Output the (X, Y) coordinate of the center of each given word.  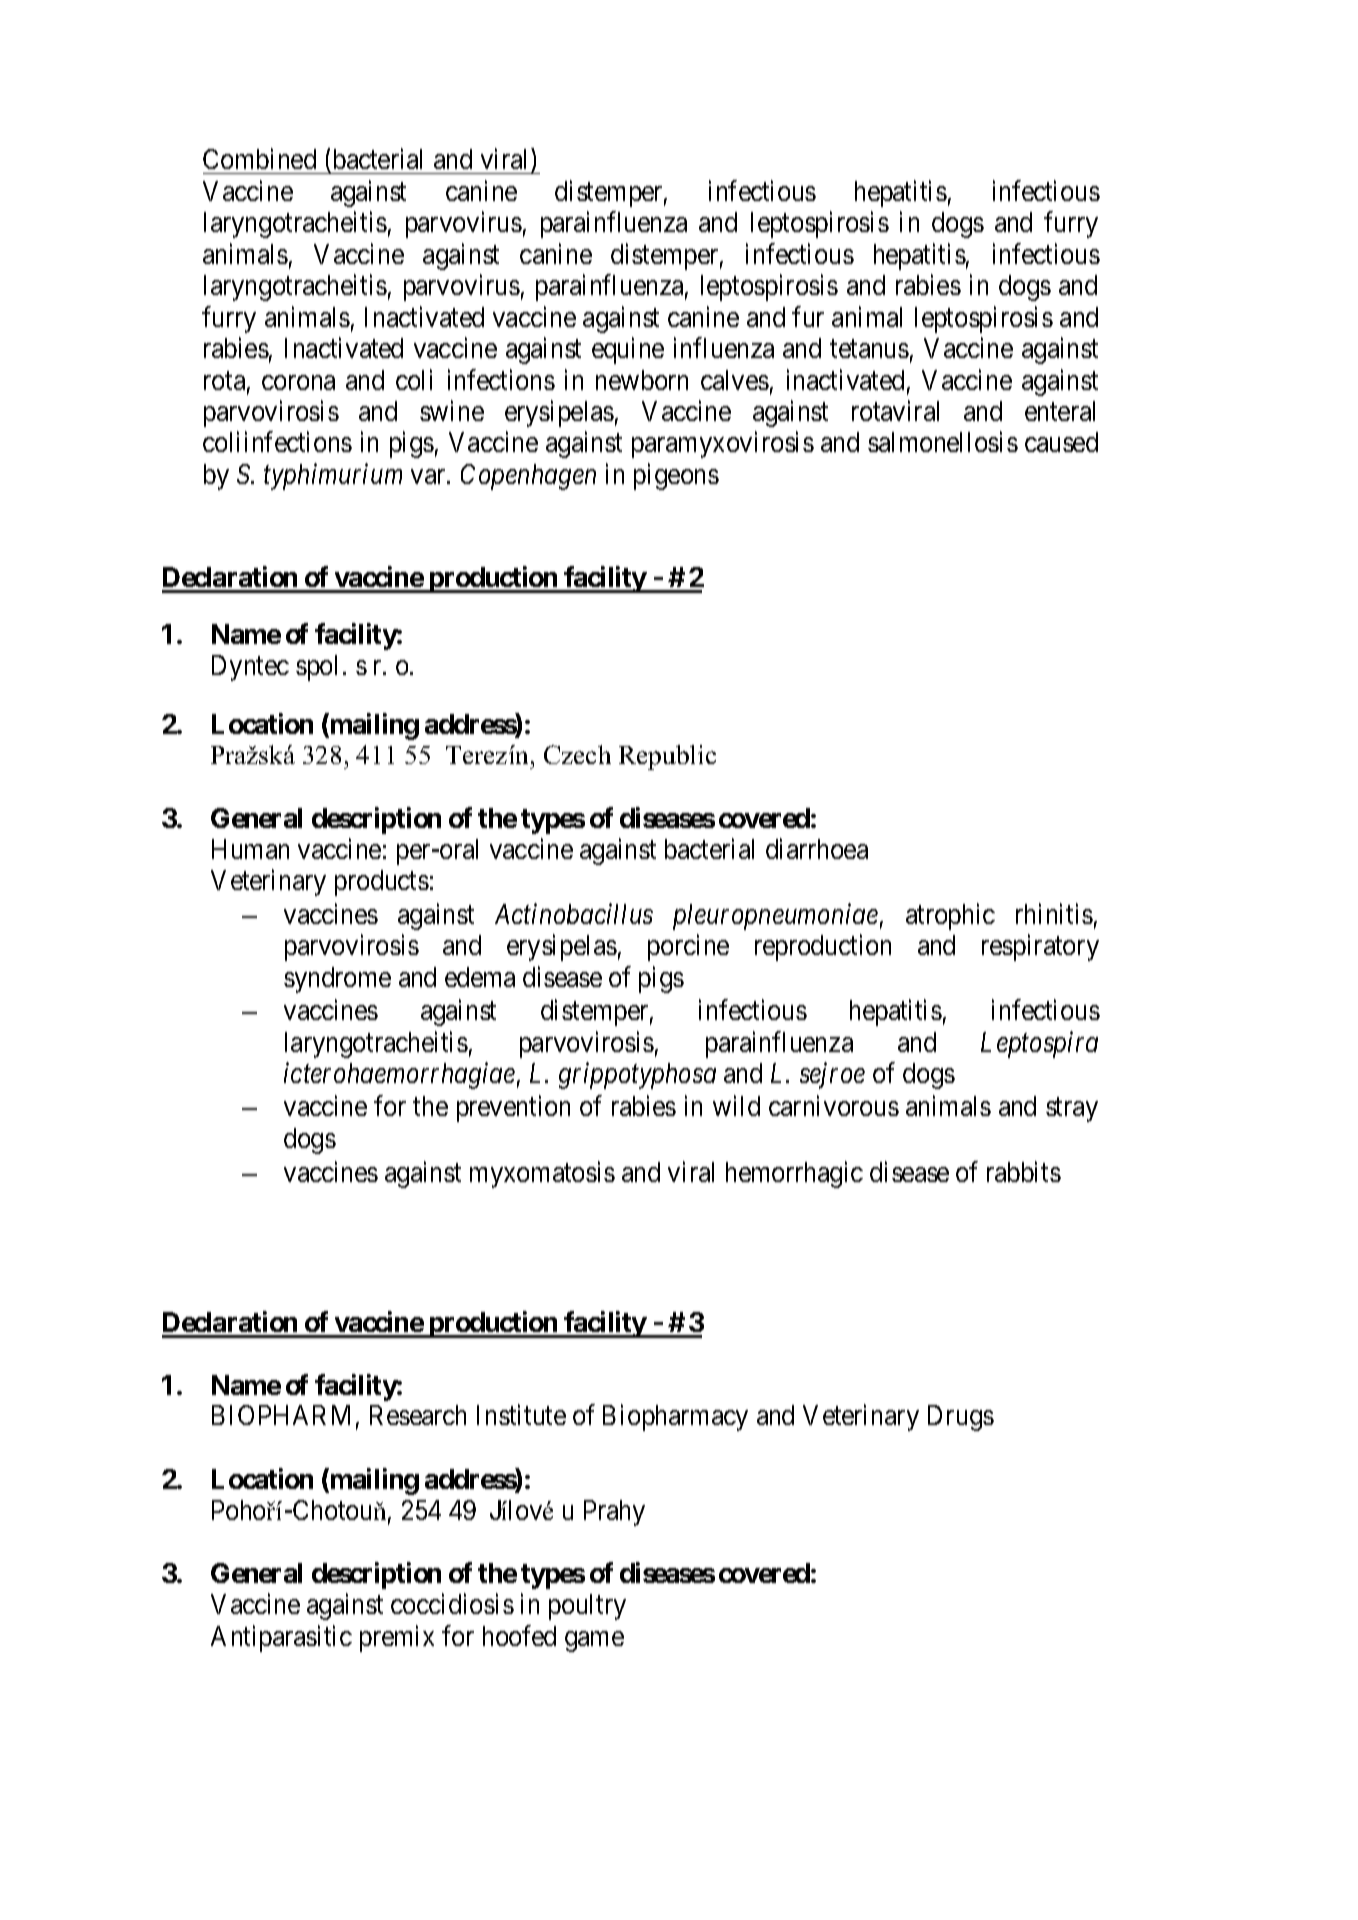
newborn (642, 380)
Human (250, 849)
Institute (521, 1415)
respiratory (1040, 948)
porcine (688, 948)
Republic (667, 757)
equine (628, 350)
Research (418, 1415)
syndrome (337, 980)
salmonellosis (943, 442)
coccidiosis (452, 1604)
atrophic (950, 916)
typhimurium (333, 476)
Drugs (961, 1418)
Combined (259, 159)
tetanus (869, 349)
